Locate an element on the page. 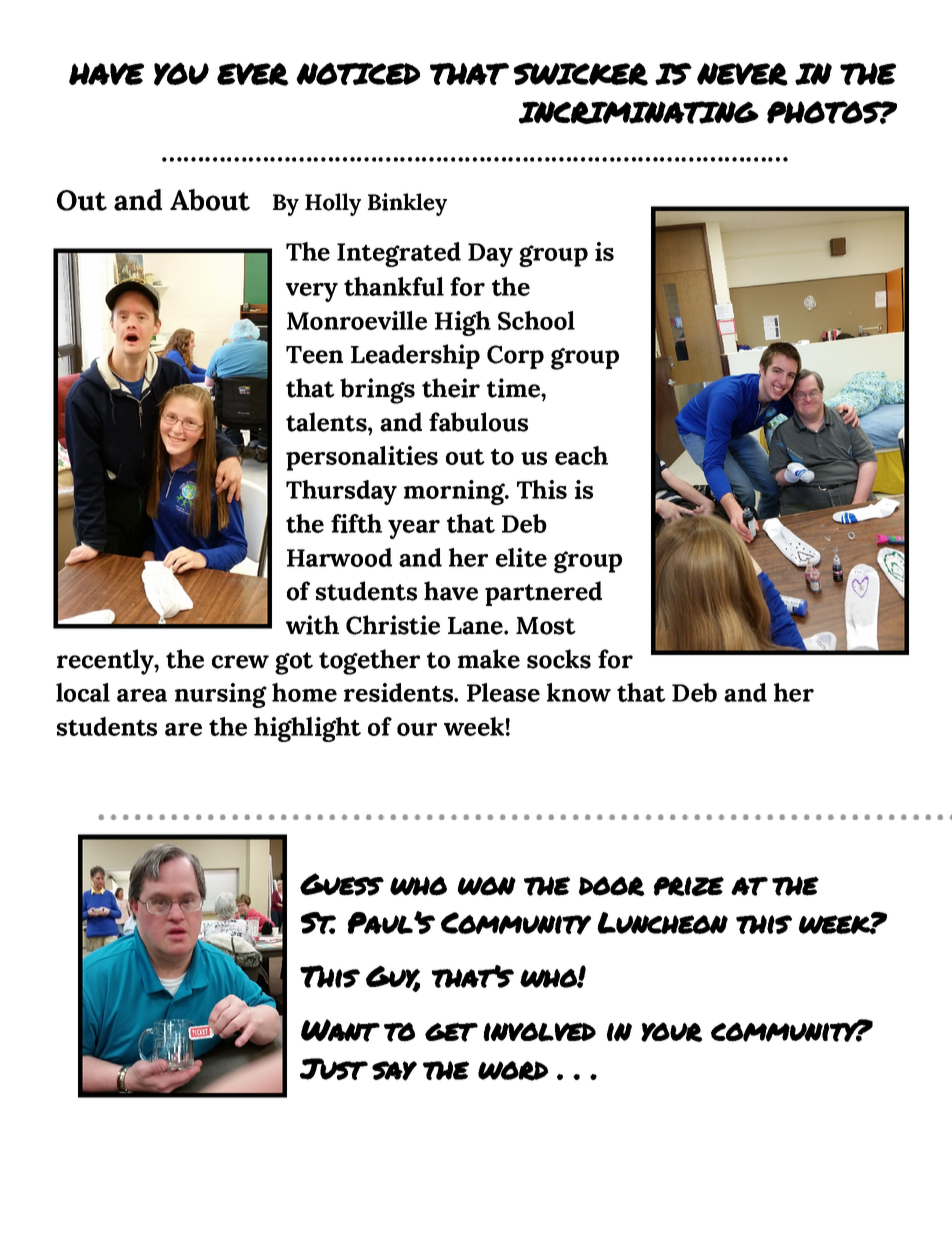 This document has height=1233, width=952. About is located at coordinates (210, 200).
